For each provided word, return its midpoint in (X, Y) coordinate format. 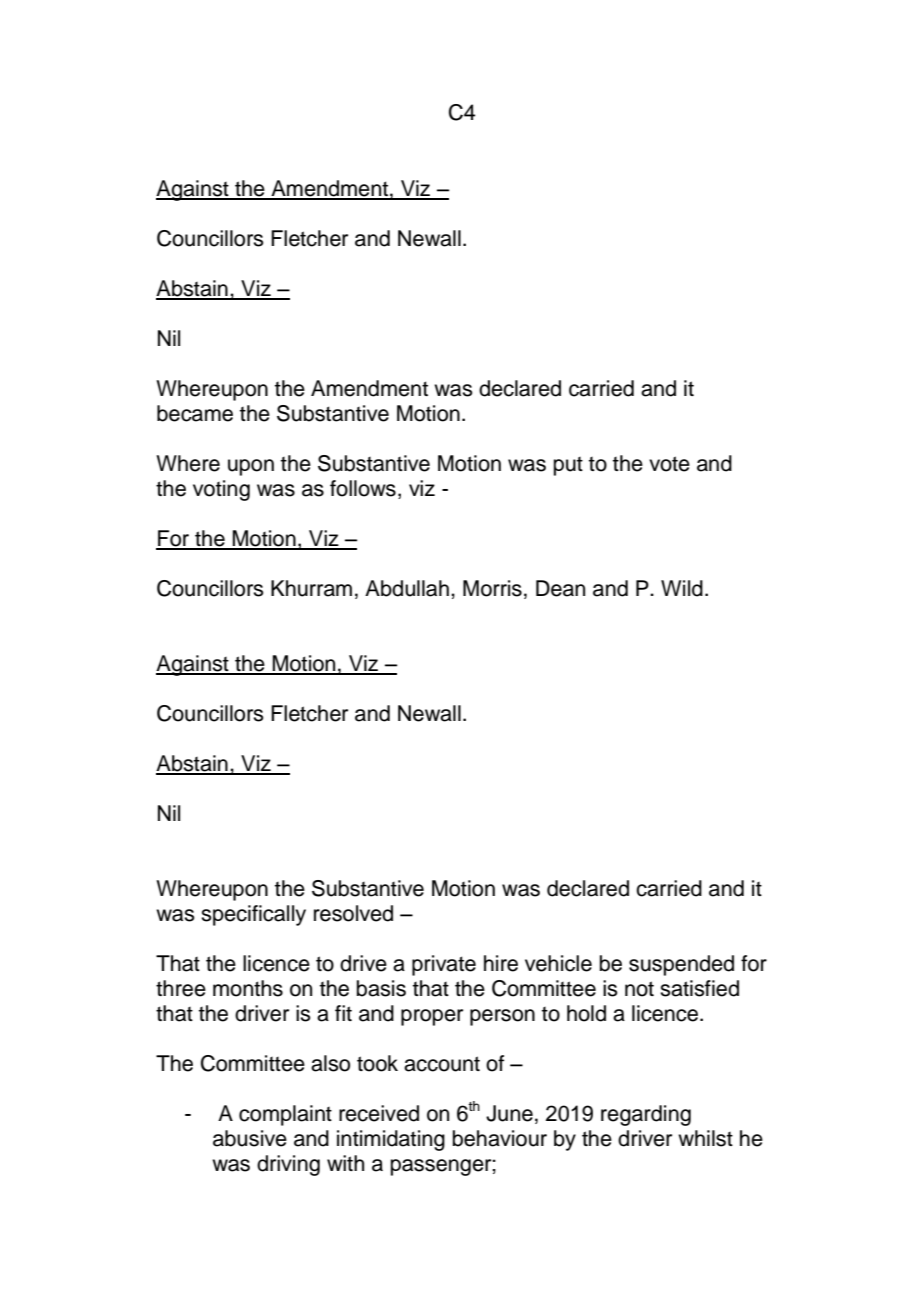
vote (669, 464)
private (444, 965)
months (248, 988)
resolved (353, 913)
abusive (250, 1138)
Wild (682, 588)
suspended (681, 965)
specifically (253, 915)
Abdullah (407, 588)
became (195, 413)
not (639, 989)
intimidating (391, 1140)
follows (363, 488)
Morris (492, 588)
